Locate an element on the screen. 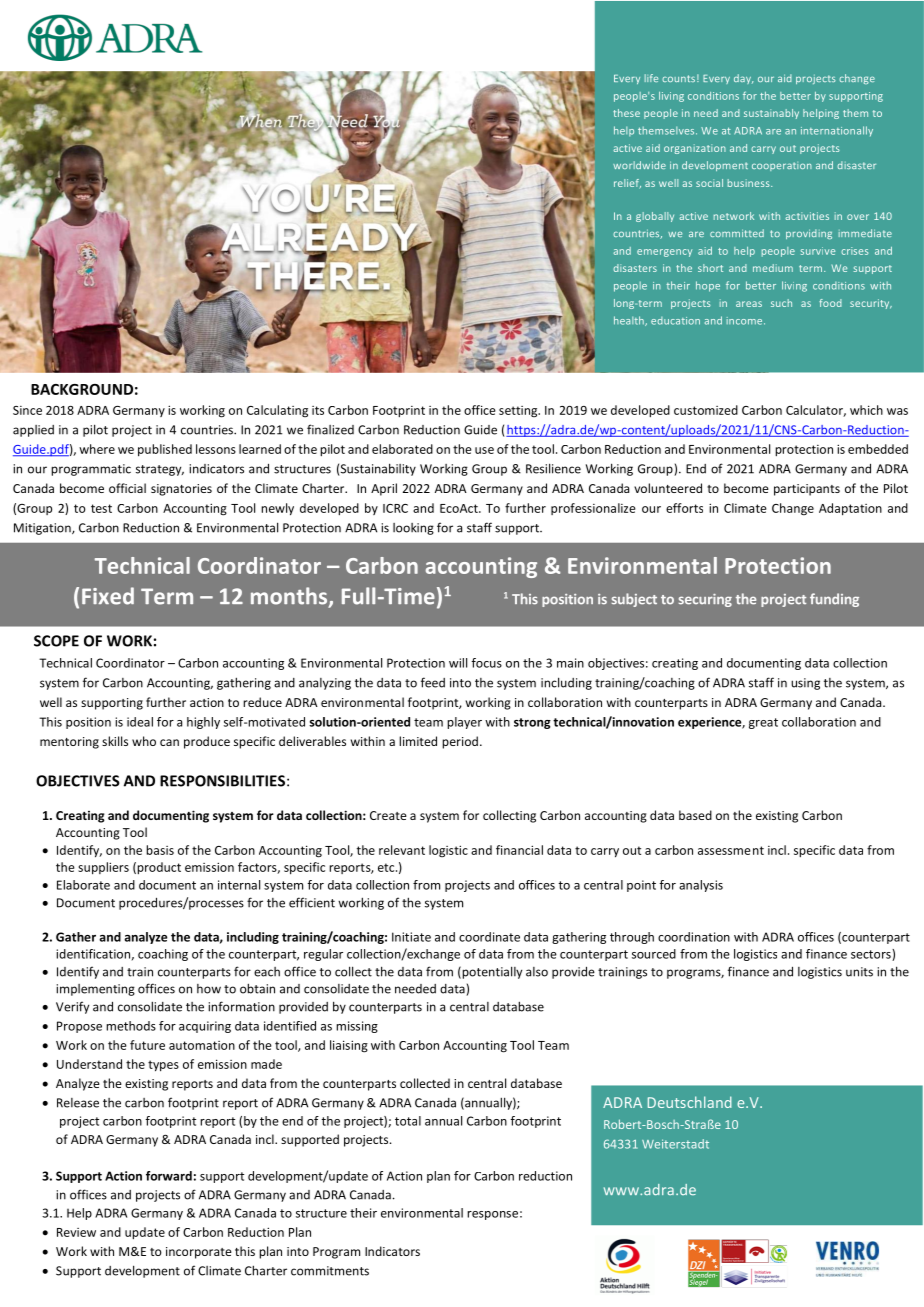 The image size is (924, 1307). response is located at coordinates (492, 1215).
